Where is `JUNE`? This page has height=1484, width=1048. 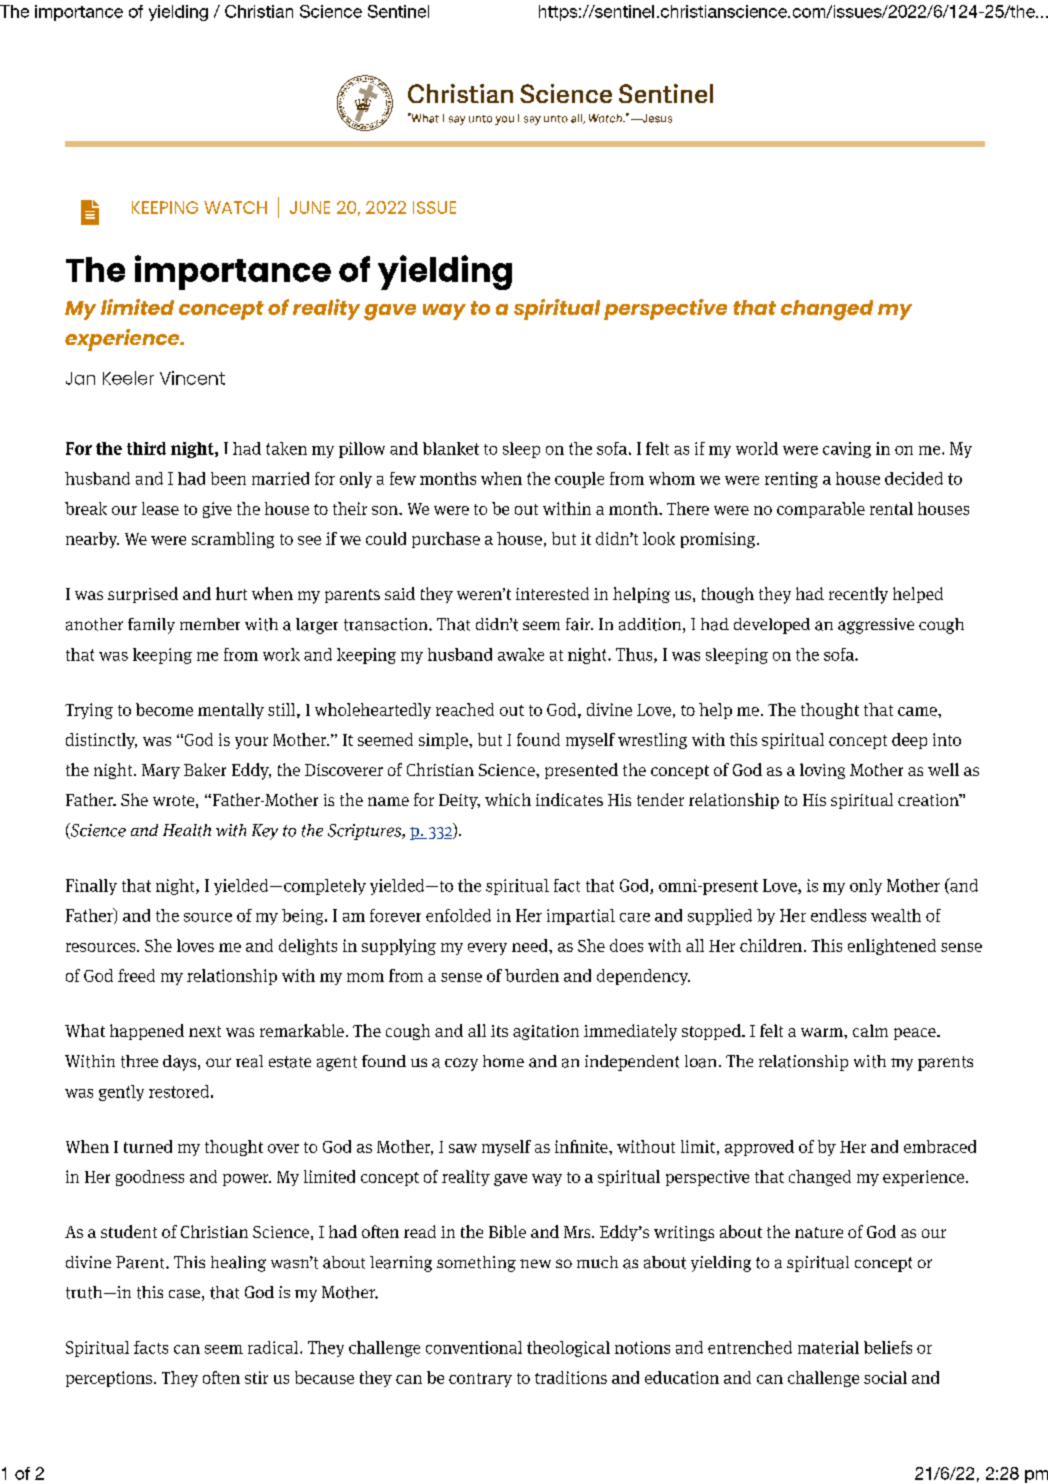 JUNE is located at coordinates (310, 207).
